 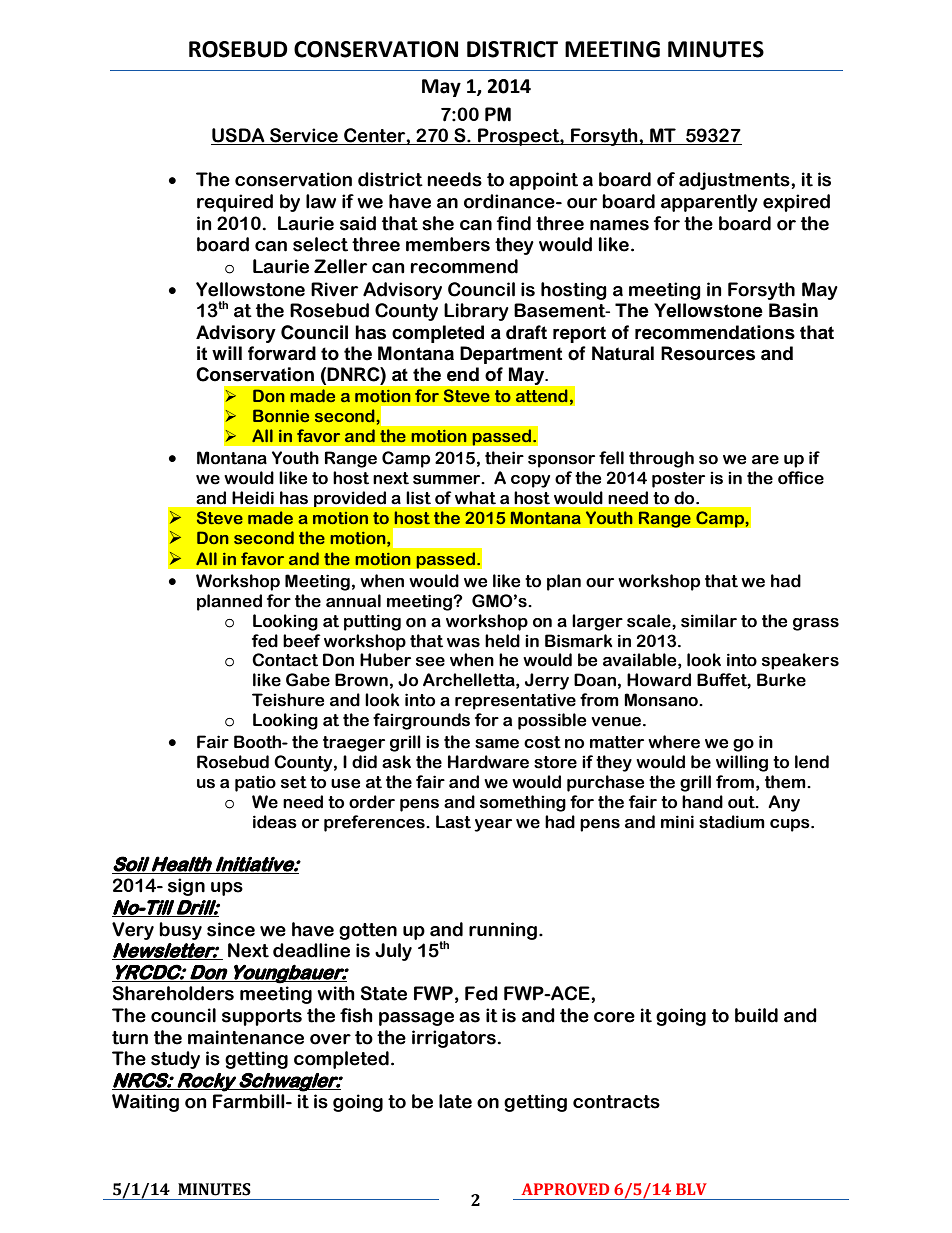 I want to click on late, so click(x=455, y=1101).
